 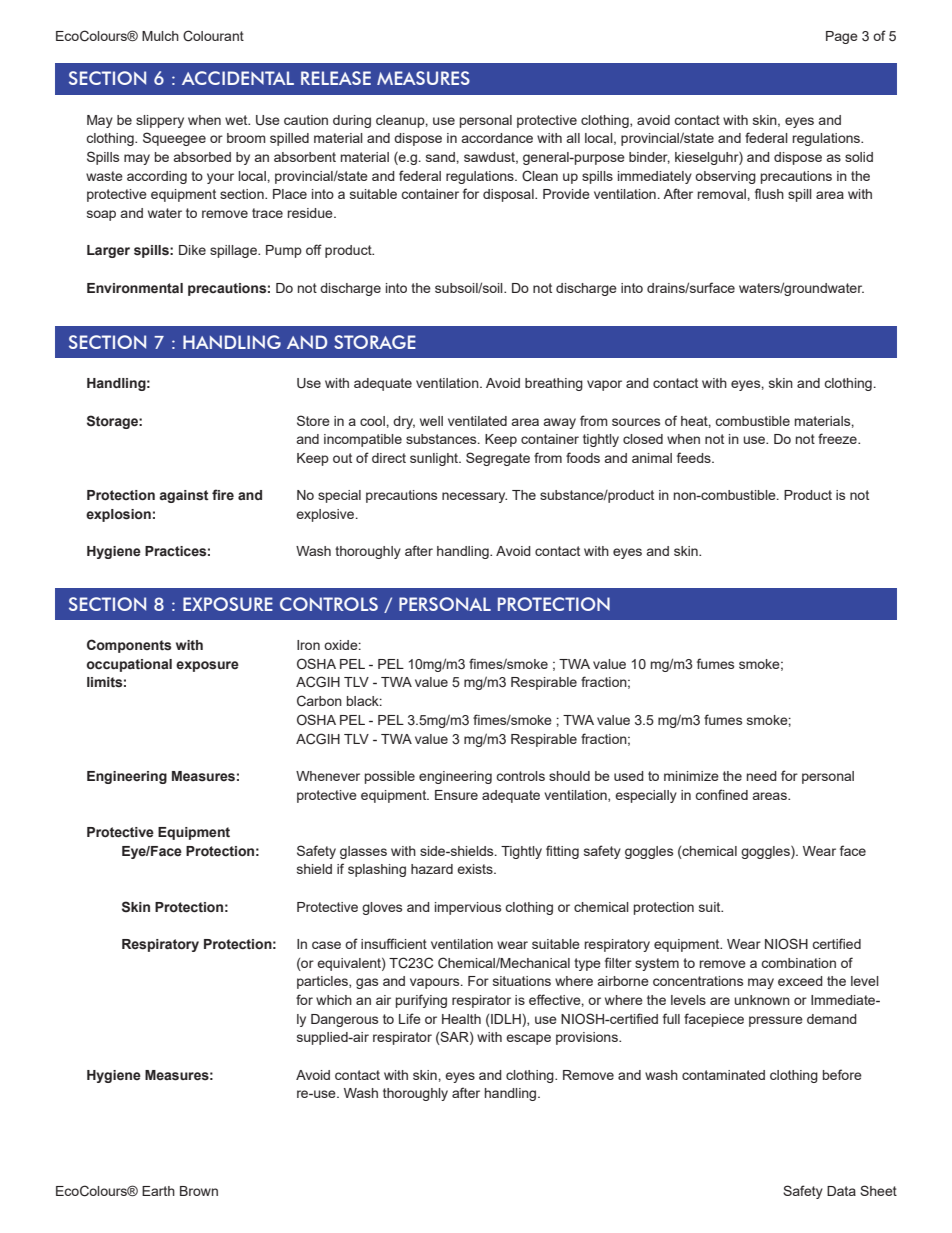 What do you see at coordinates (842, 37) in the screenshot?
I see `Page` at bounding box center [842, 37].
